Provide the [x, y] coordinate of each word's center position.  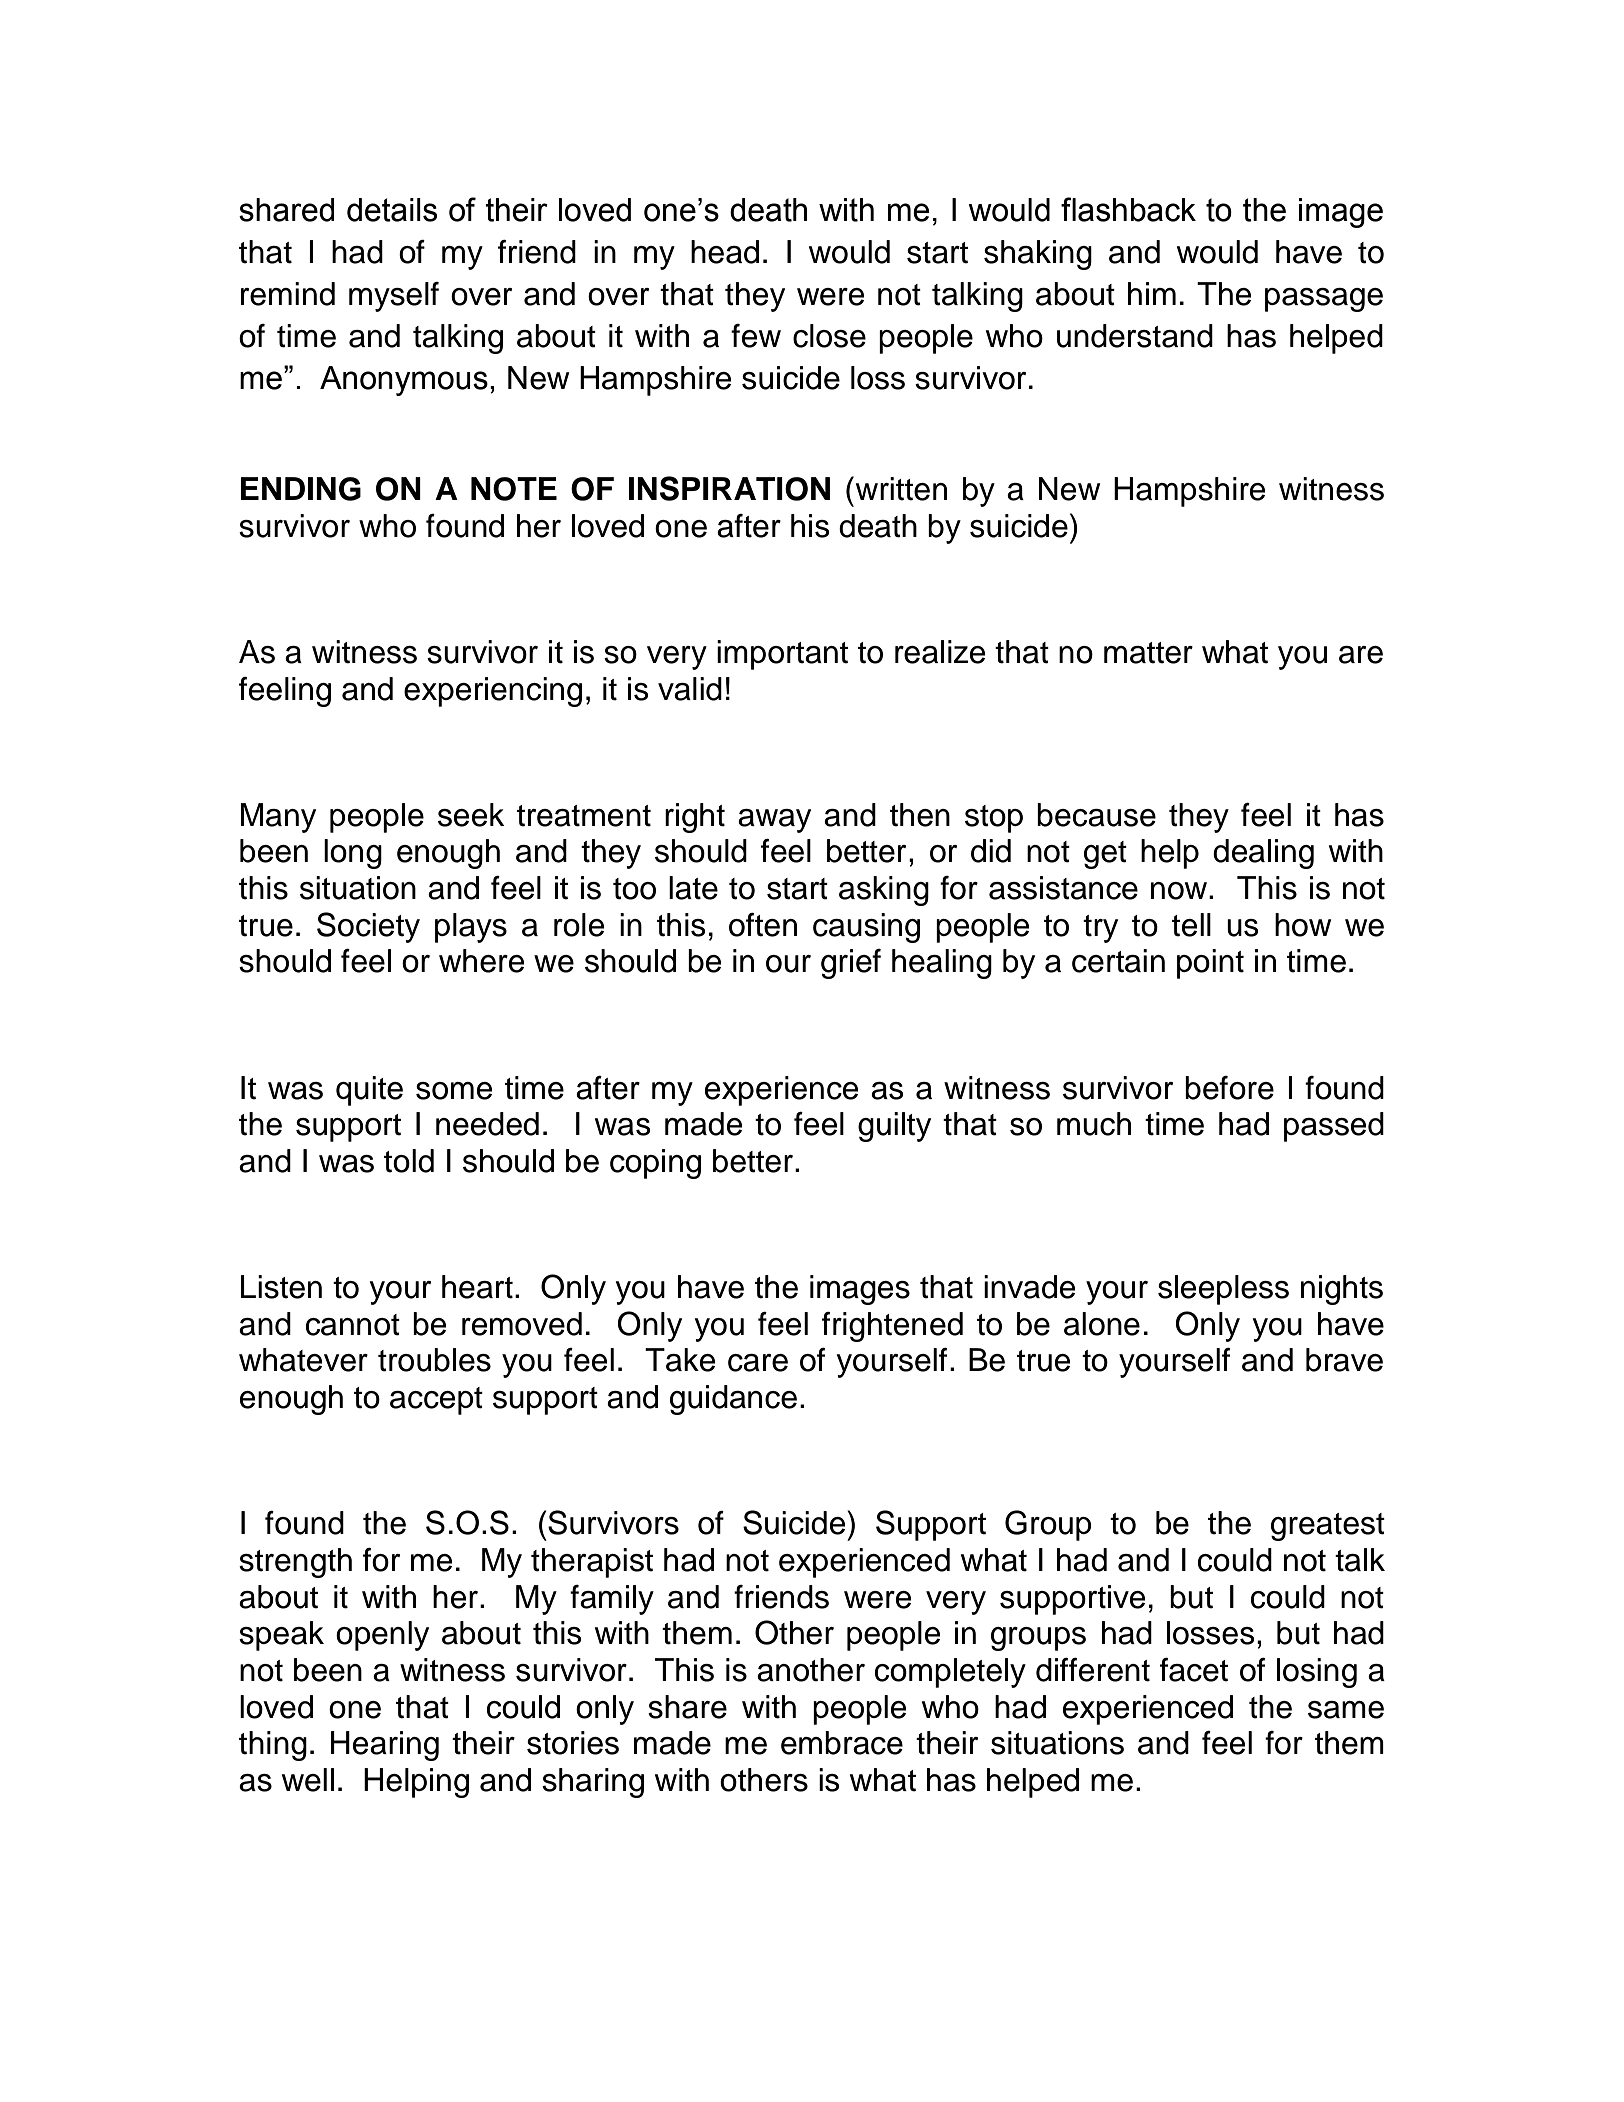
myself [394, 297]
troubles [434, 1360]
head [725, 252]
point [1210, 964]
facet [1194, 1670]
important [782, 655]
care [758, 1363]
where [481, 961]
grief [851, 964]
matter [1148, 653]
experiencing [493, 692]
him [1152, 293]
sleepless [1223, 1290]
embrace [842, 1743]
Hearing [385, 1746]
